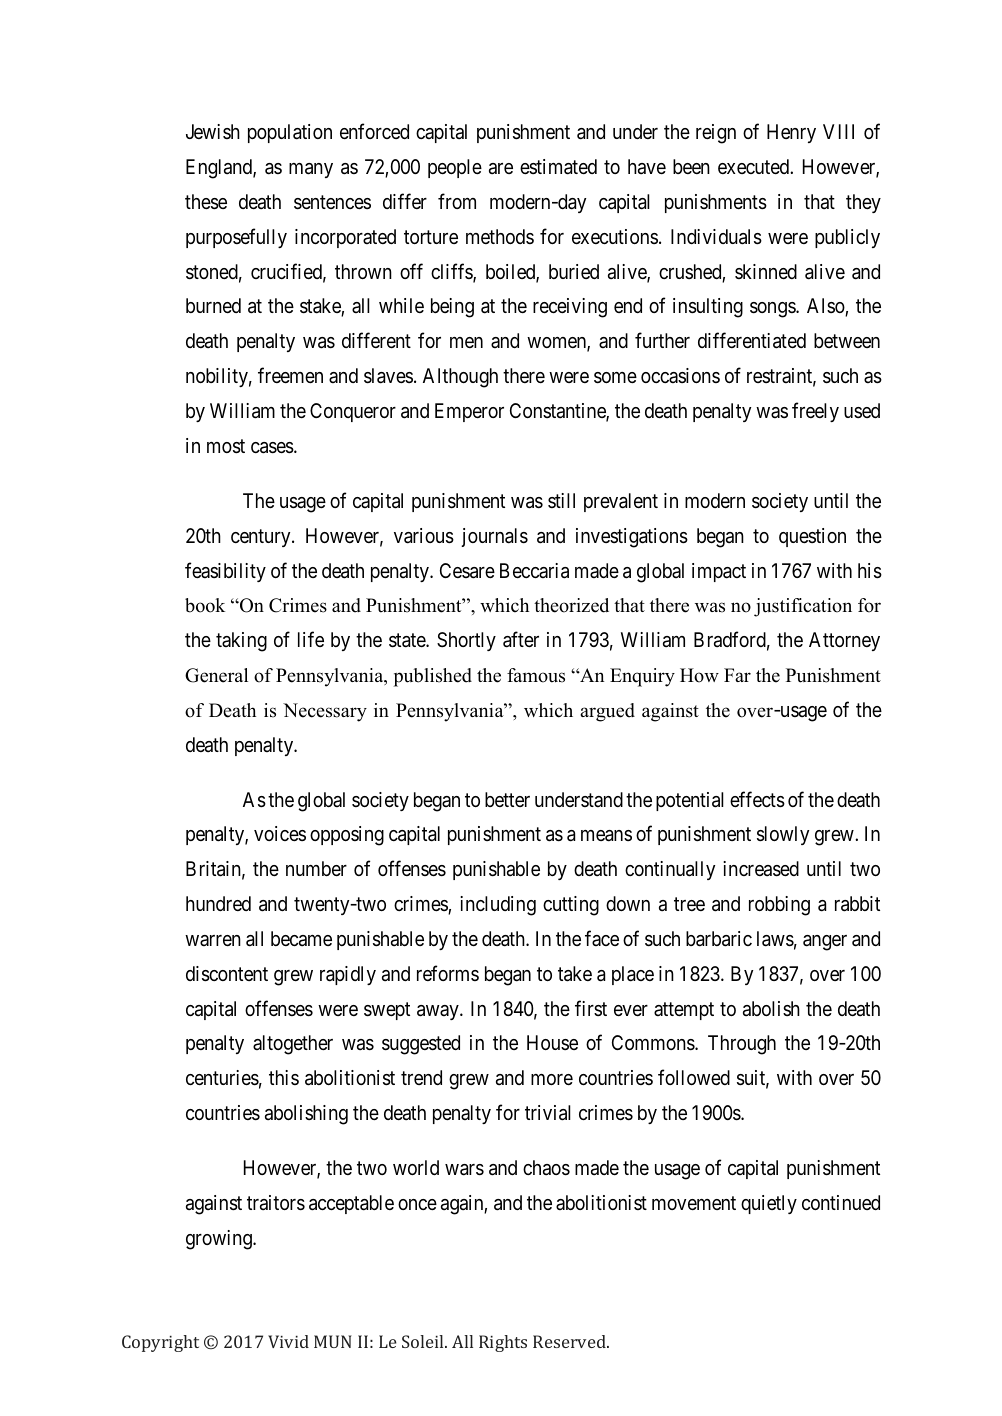 Image resolution: width=1002 pixels, height=1416 pixels. I want to click on executed, so click(754, 166).
